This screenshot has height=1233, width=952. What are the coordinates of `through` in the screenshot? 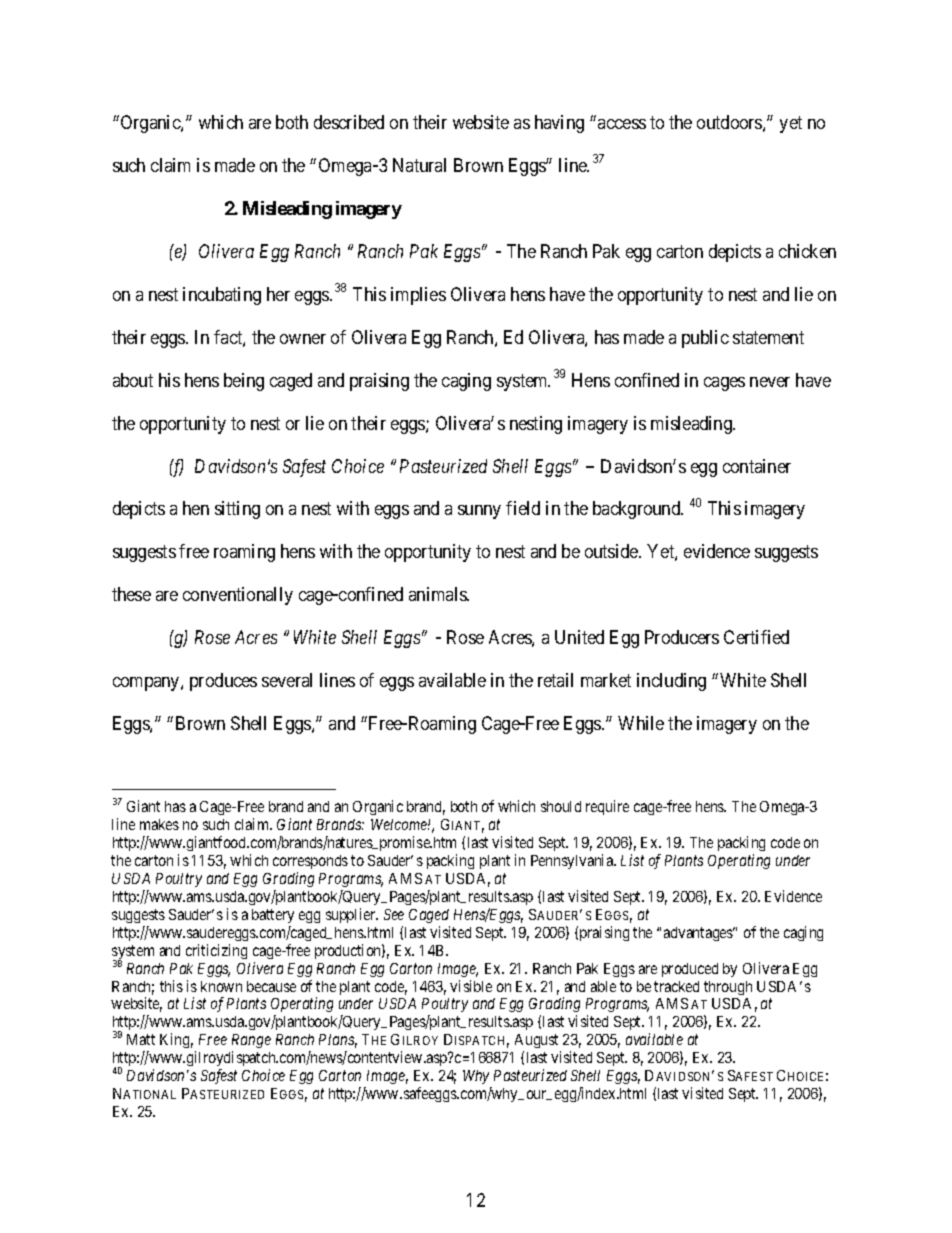 It's located at (728, 988).
